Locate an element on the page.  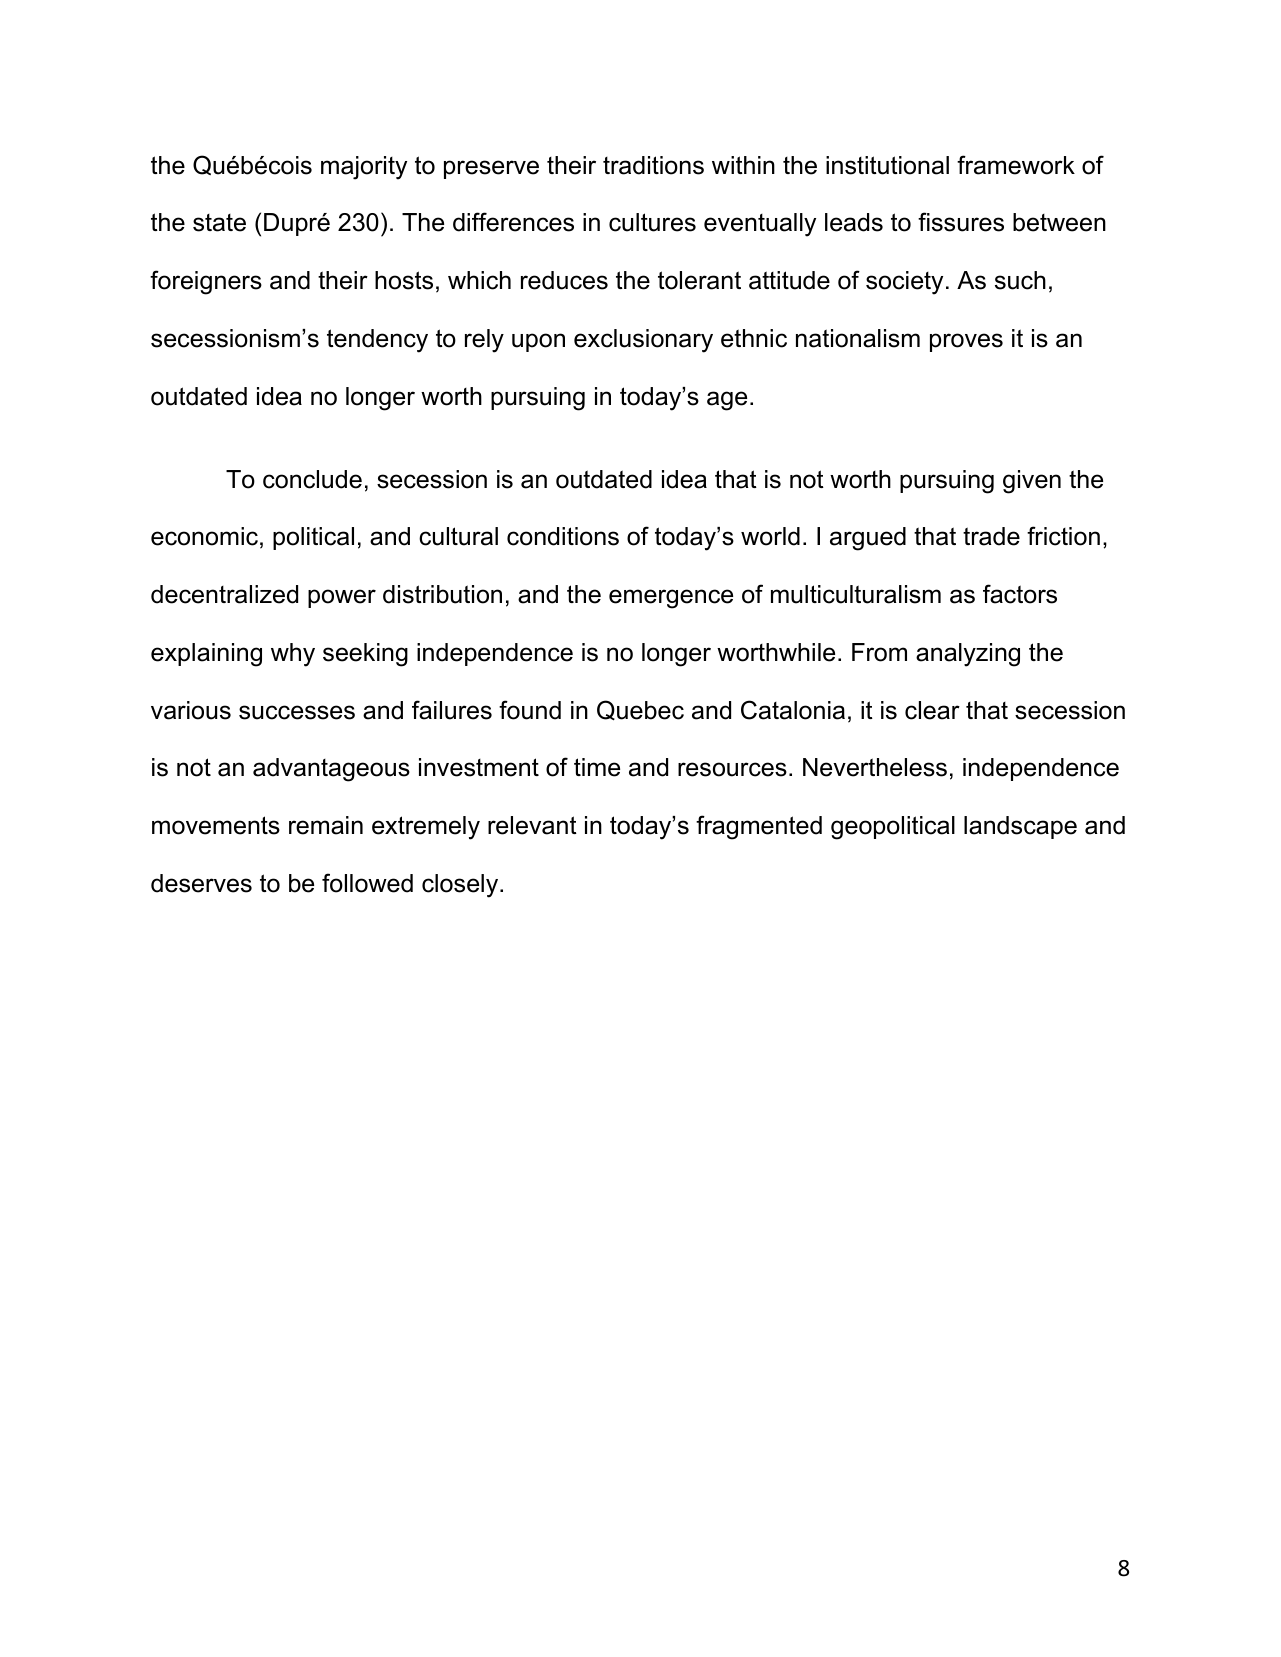
traditions is located at coordinates (653, 165).
